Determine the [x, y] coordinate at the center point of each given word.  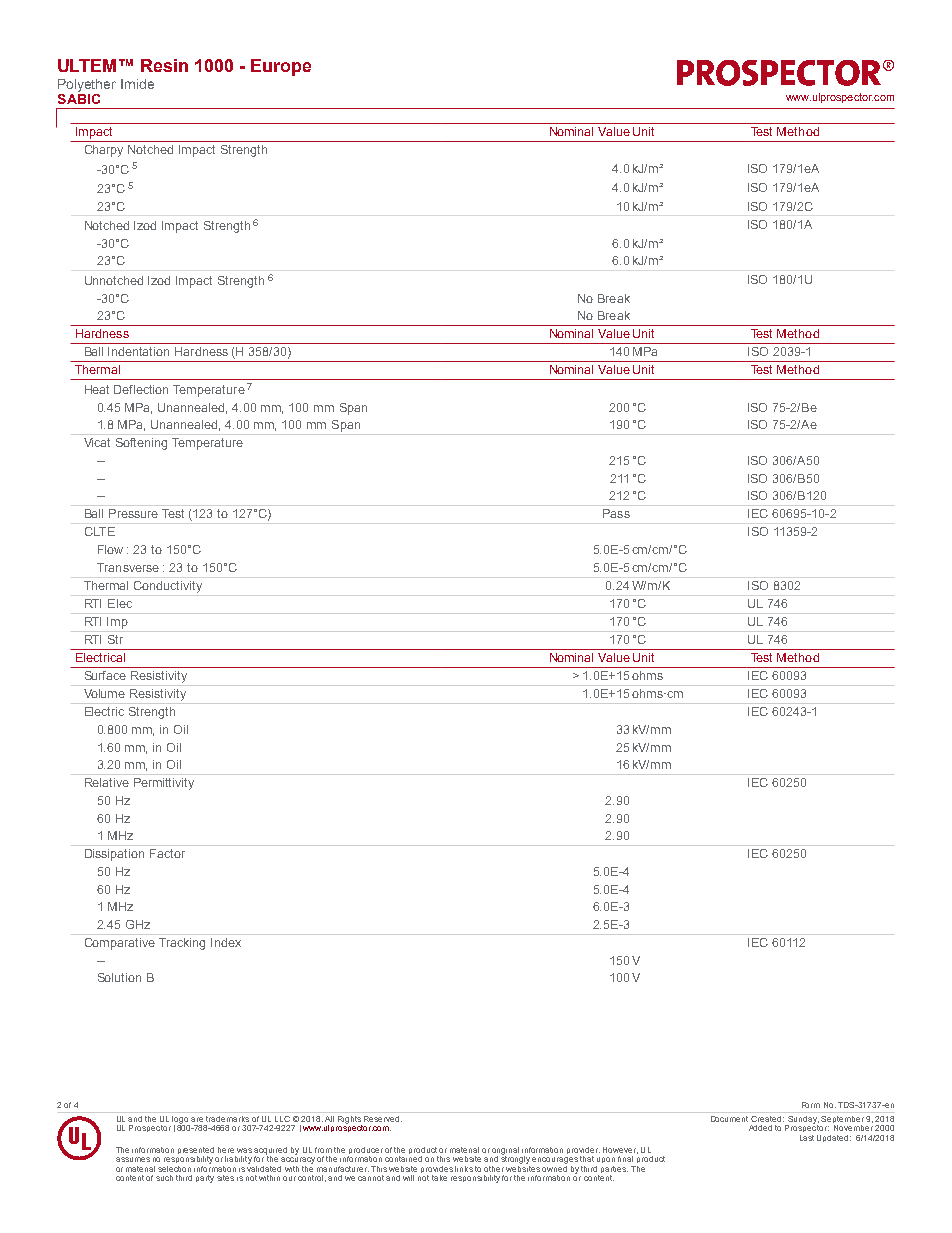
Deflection [141, 389]
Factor [167, 853]
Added [760, 1128]
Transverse [128, 567]
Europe [281, 67]
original [505, 1152]
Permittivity [164, 784]
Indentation [138, 351]
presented [196, 1152]
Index [226, 942]
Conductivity [168, 587]
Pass [616, 513]
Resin [164, 65]
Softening [141, 444]
